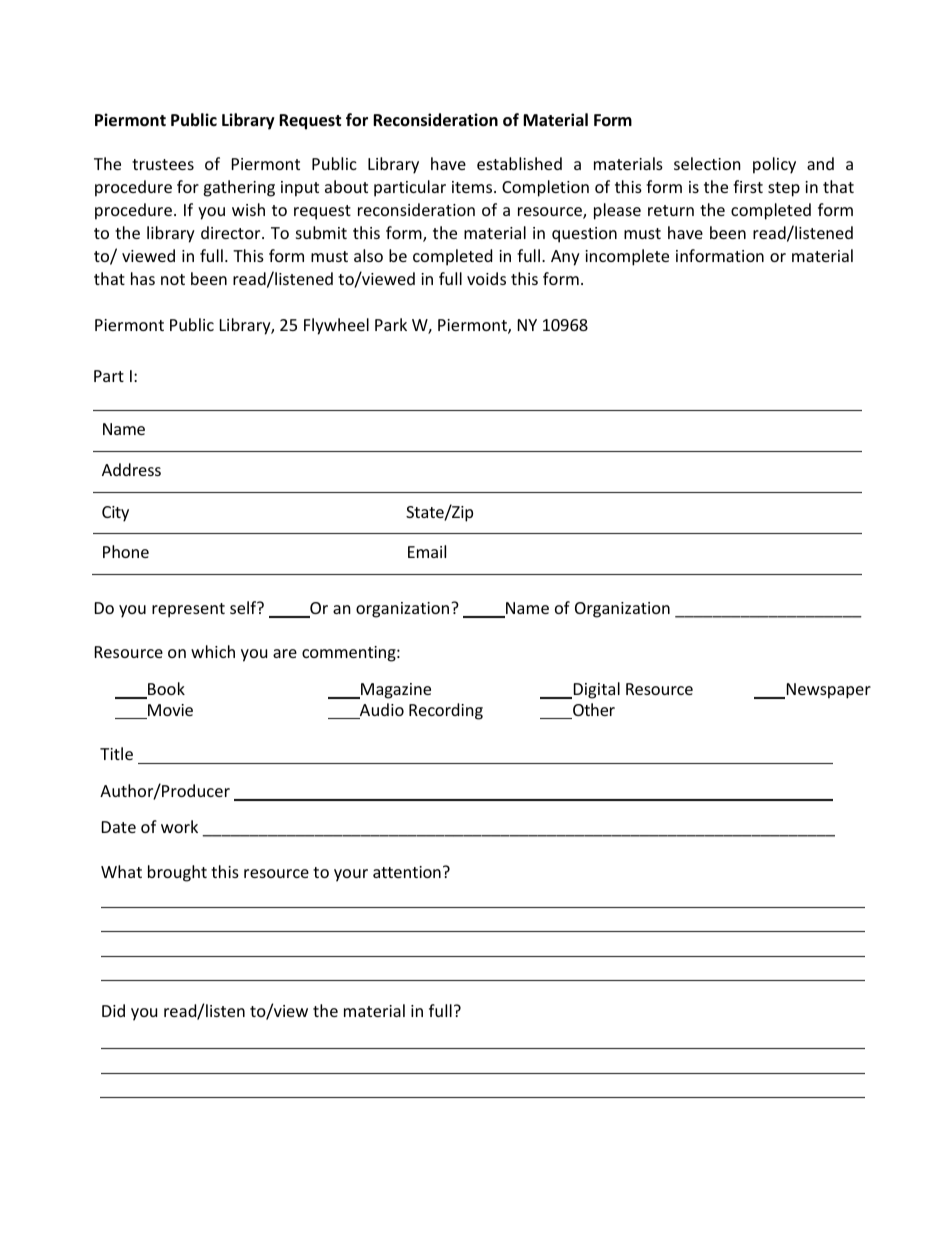  I want to click on your, so click(351, 875).
